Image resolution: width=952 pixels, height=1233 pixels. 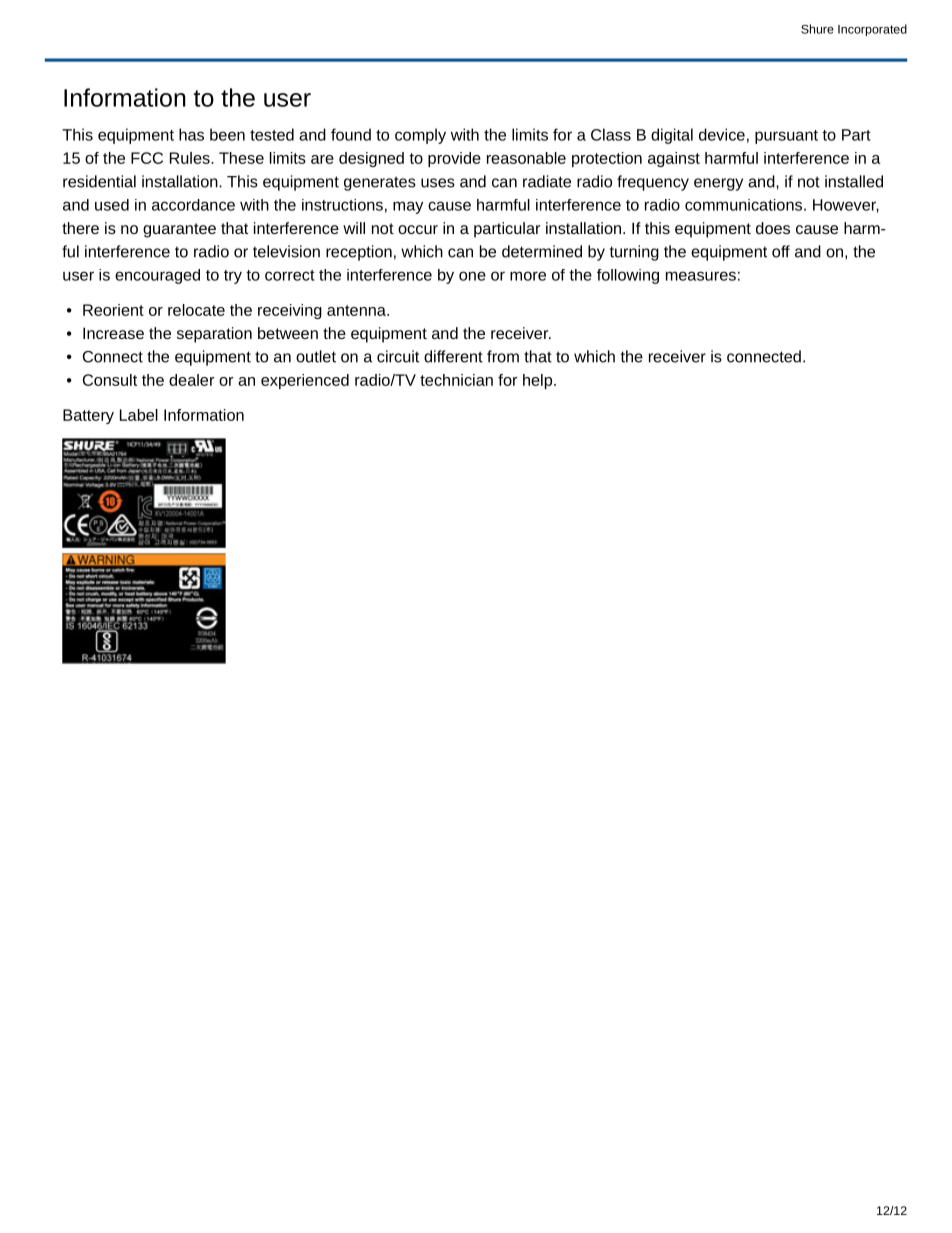 I want to click on measures, so click(x=701, y=276).
